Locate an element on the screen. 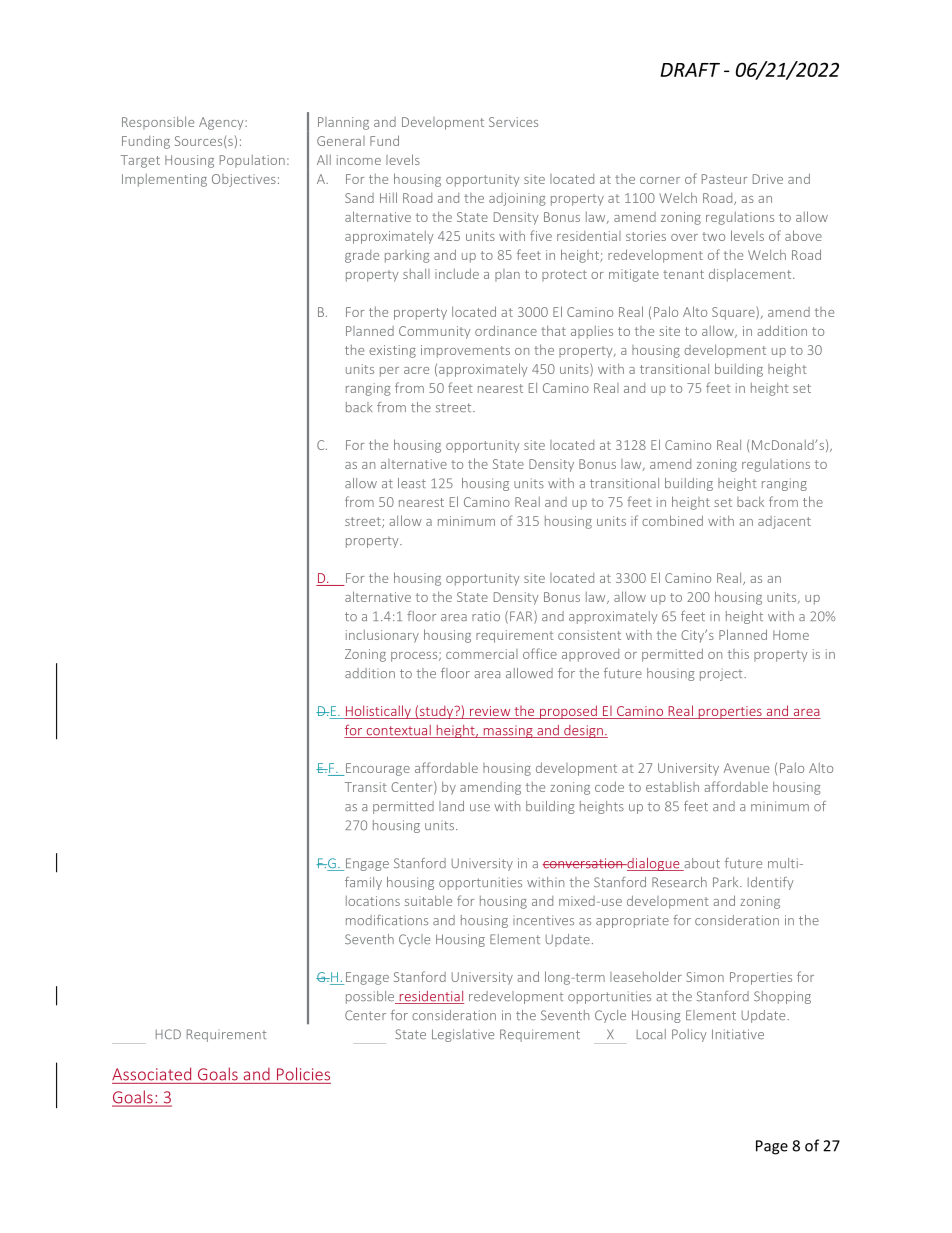 The width and height of the screenshot is (952, 1233). Agency is located at coordinates (222, 123).
